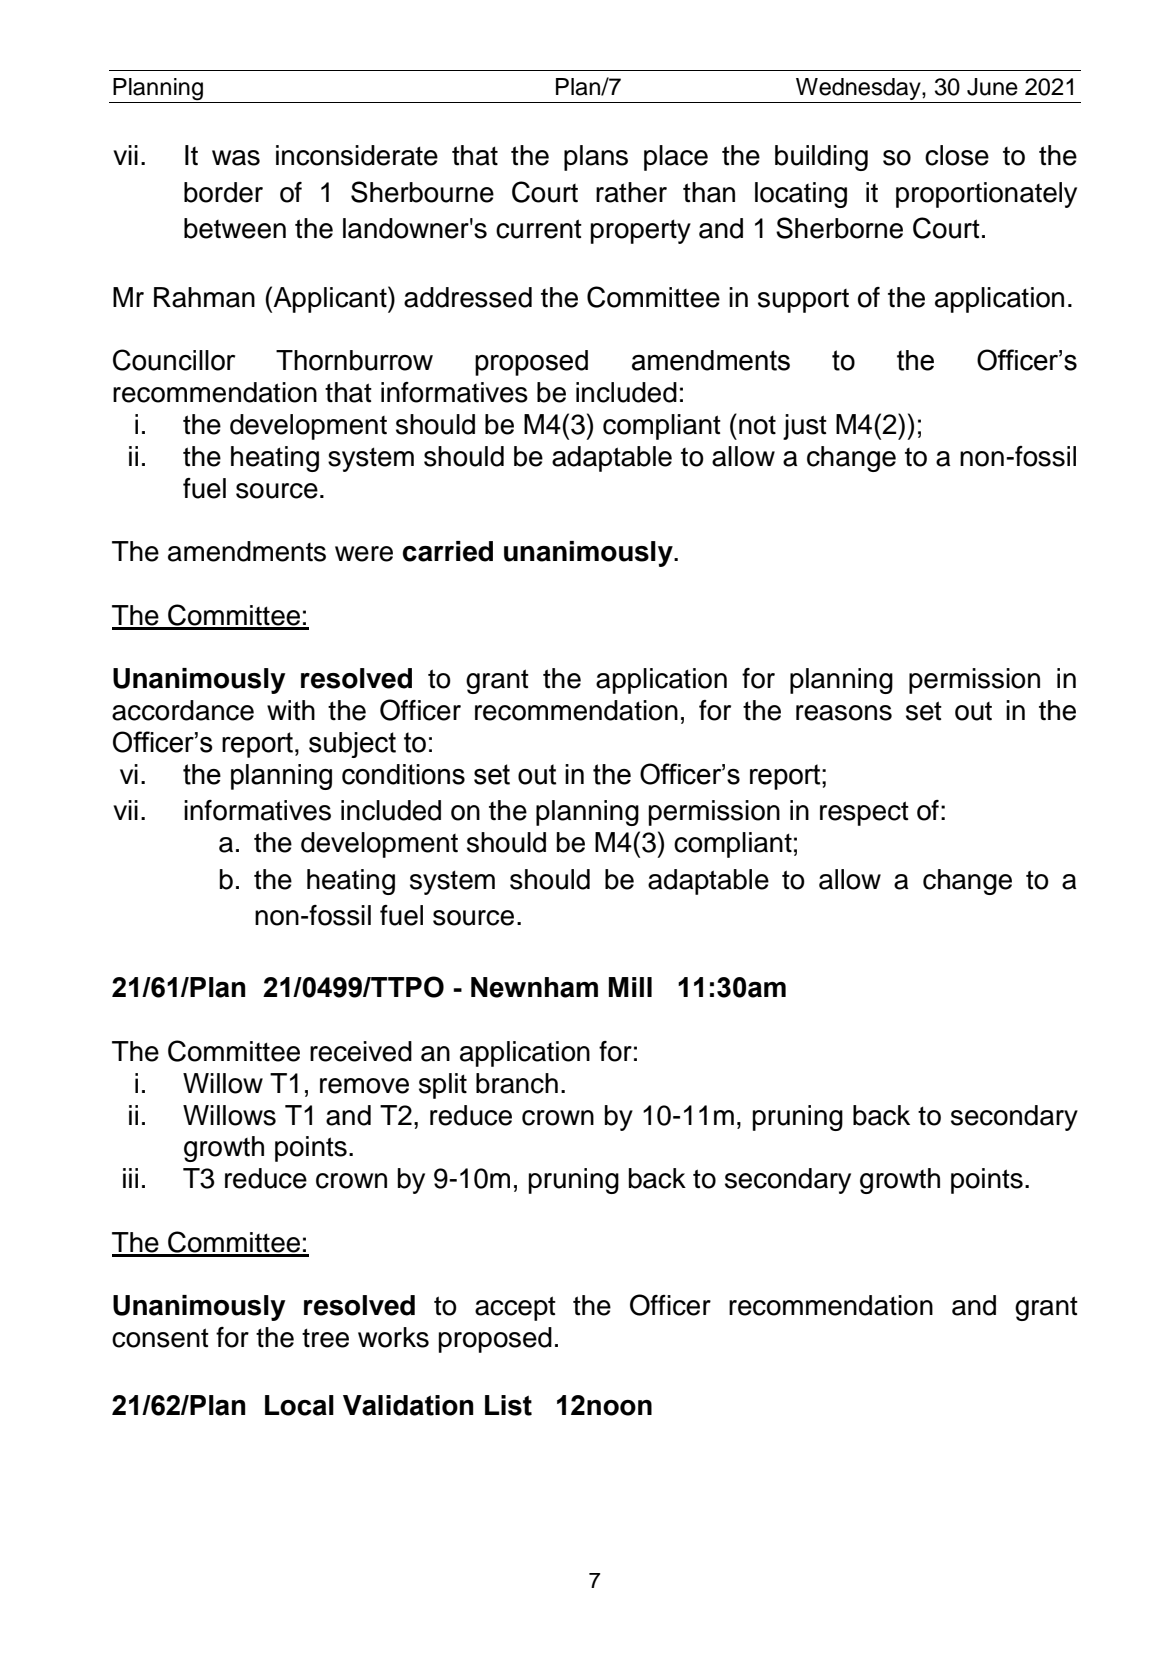  Describe the element at coordinates (361, 1051) in the document. I see `received` at that location.
